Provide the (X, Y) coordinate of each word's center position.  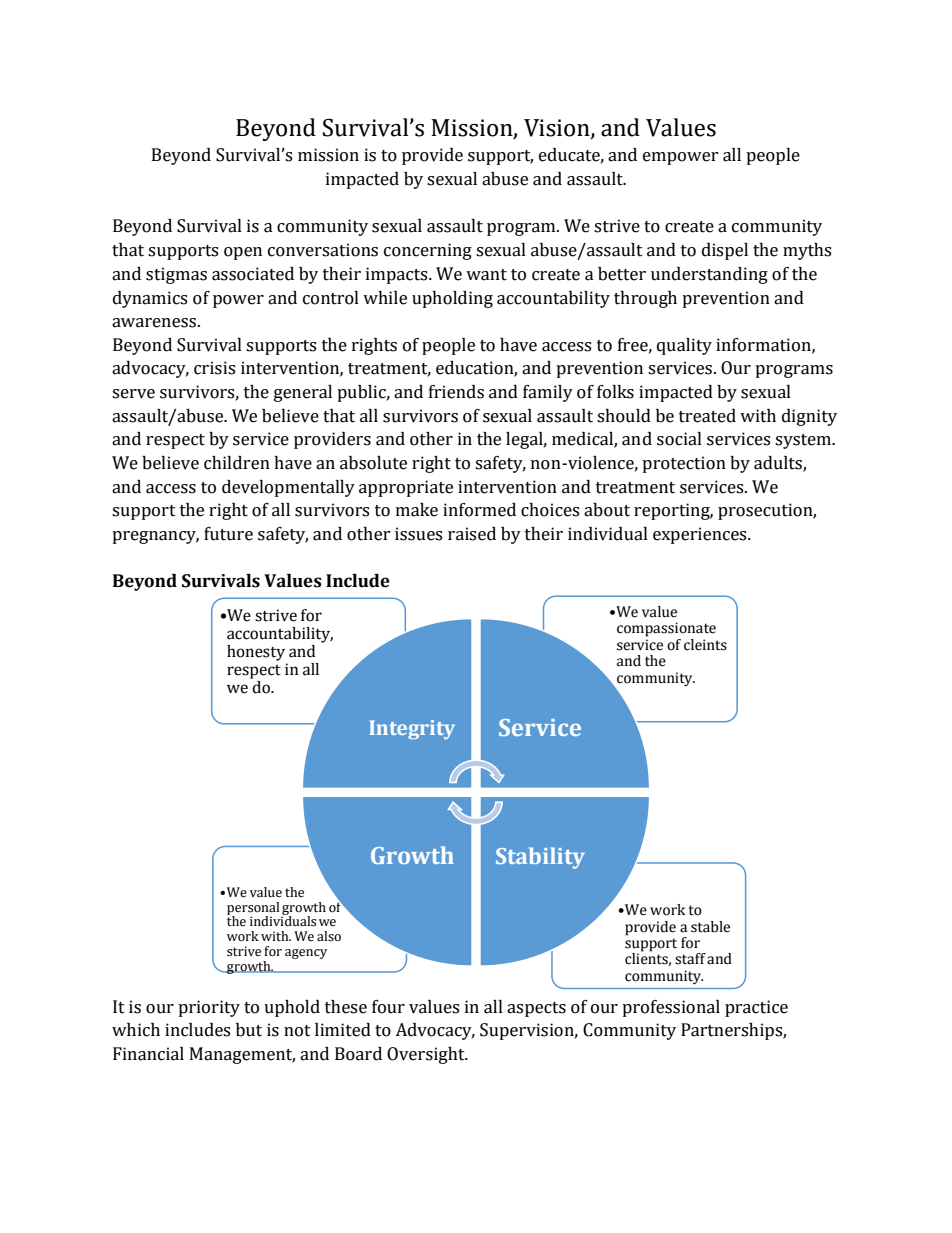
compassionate (666, 629)
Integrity (412, 729)
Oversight (427, 1055)
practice (756, 1008)
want (486, 275)
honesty (256, 653)
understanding (709, 275)
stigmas (176, 275)
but (249, 1030)
